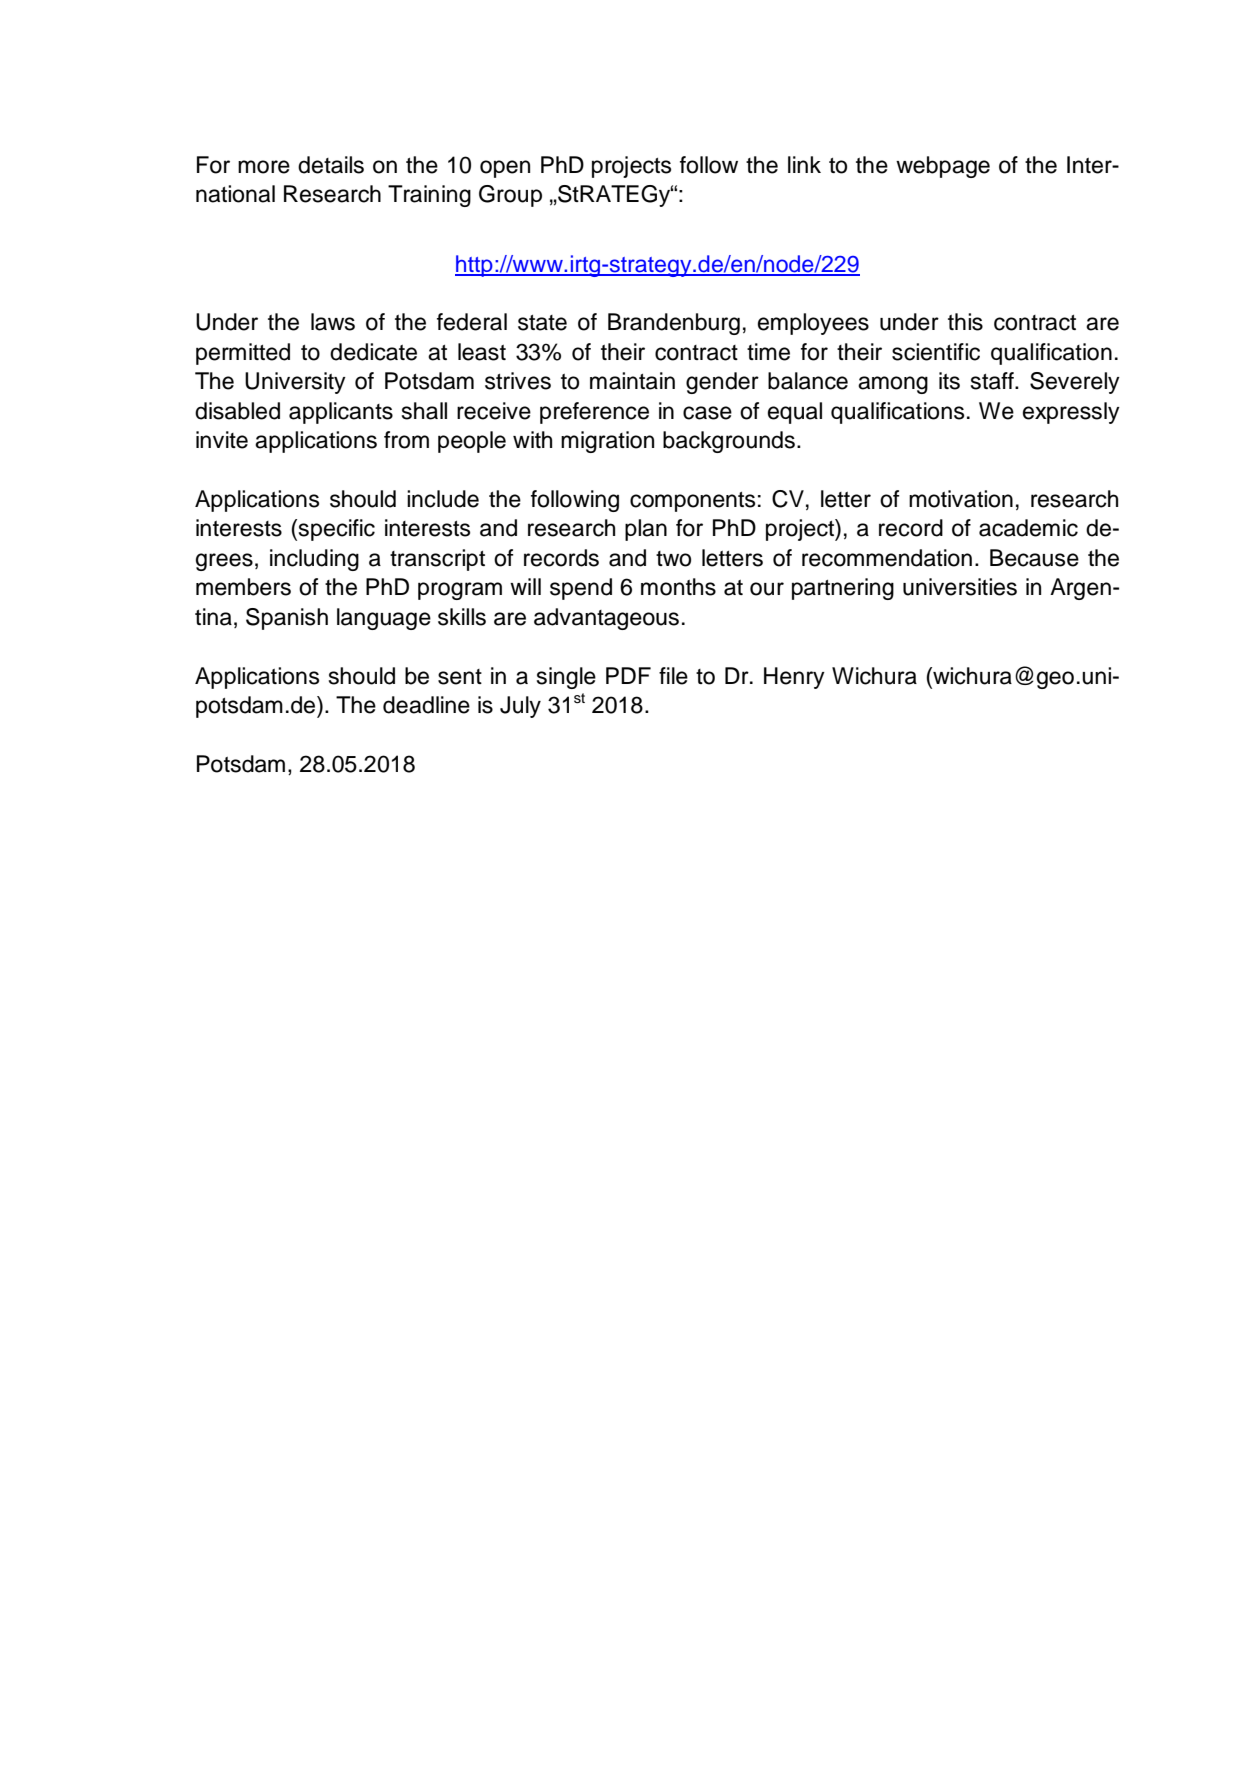 Image resolution: width=1254 pixels, height=1772 pixels. What do you see at coordinates (426, 705) in the screenshot?
I see `deadline` at bounding box center [426, 705].
